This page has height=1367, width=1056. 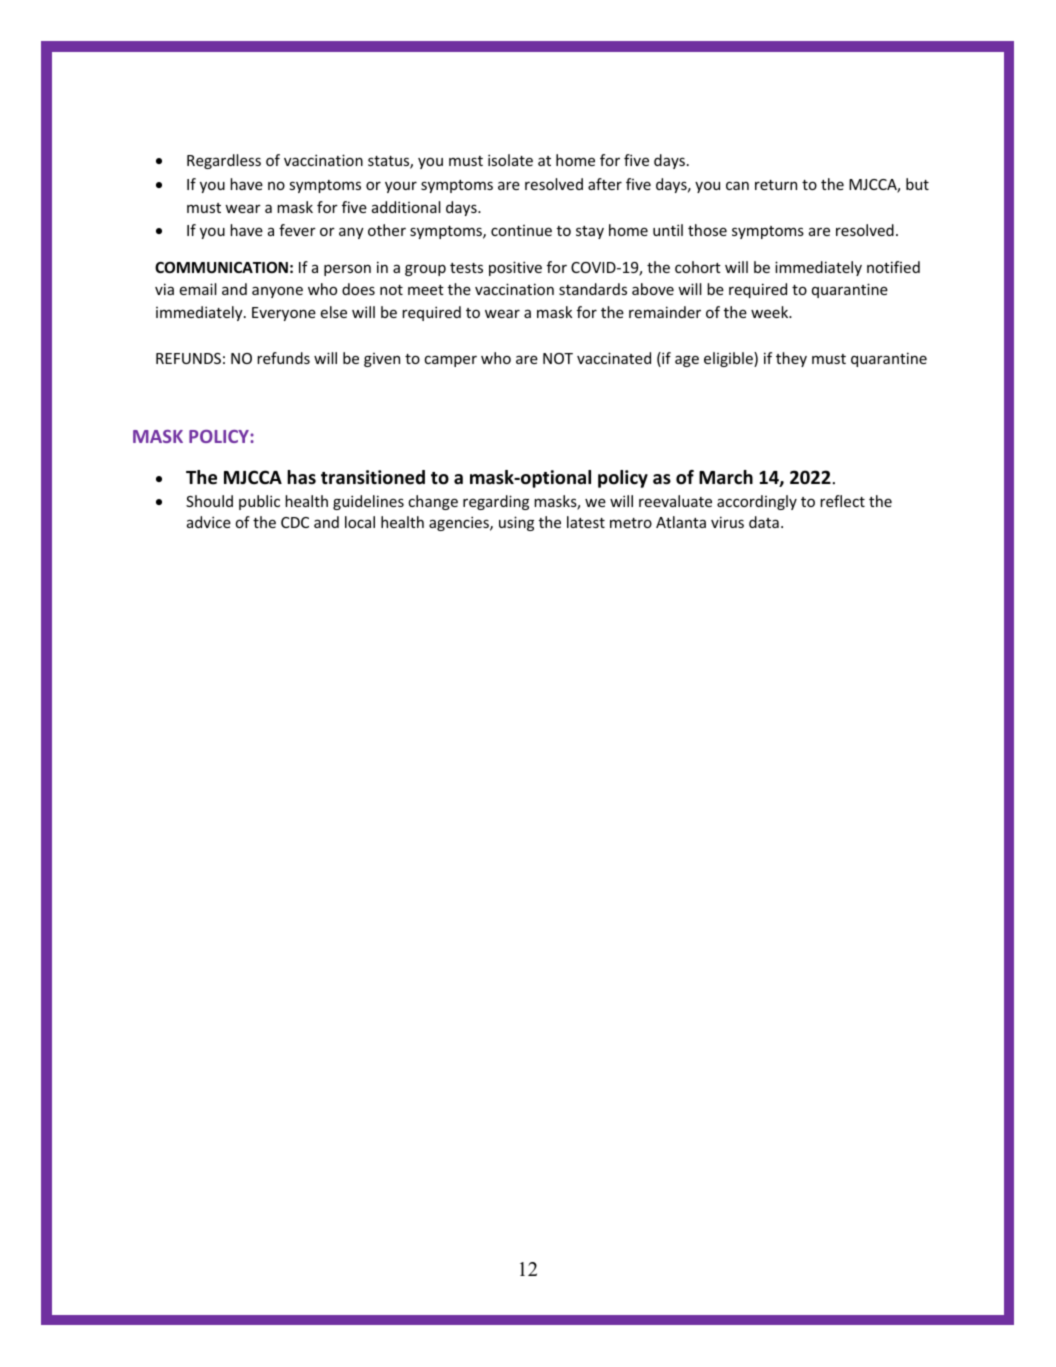 What do you see at coordinates (776, 185) in the page?
I see `return` at bounding box center [776, 185].
